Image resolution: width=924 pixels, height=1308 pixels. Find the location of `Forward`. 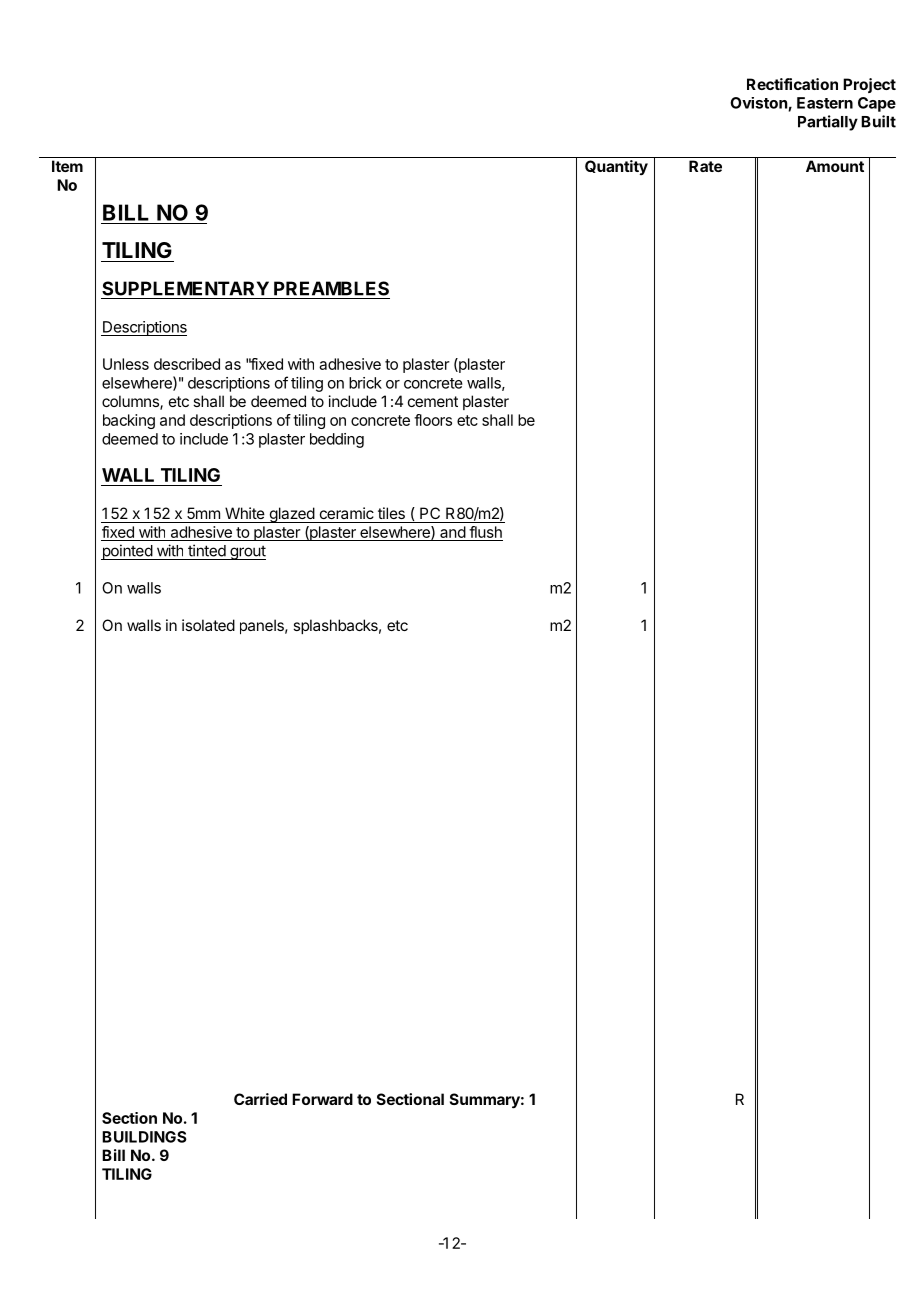

Forward is located at coordinates (322, 1099).
